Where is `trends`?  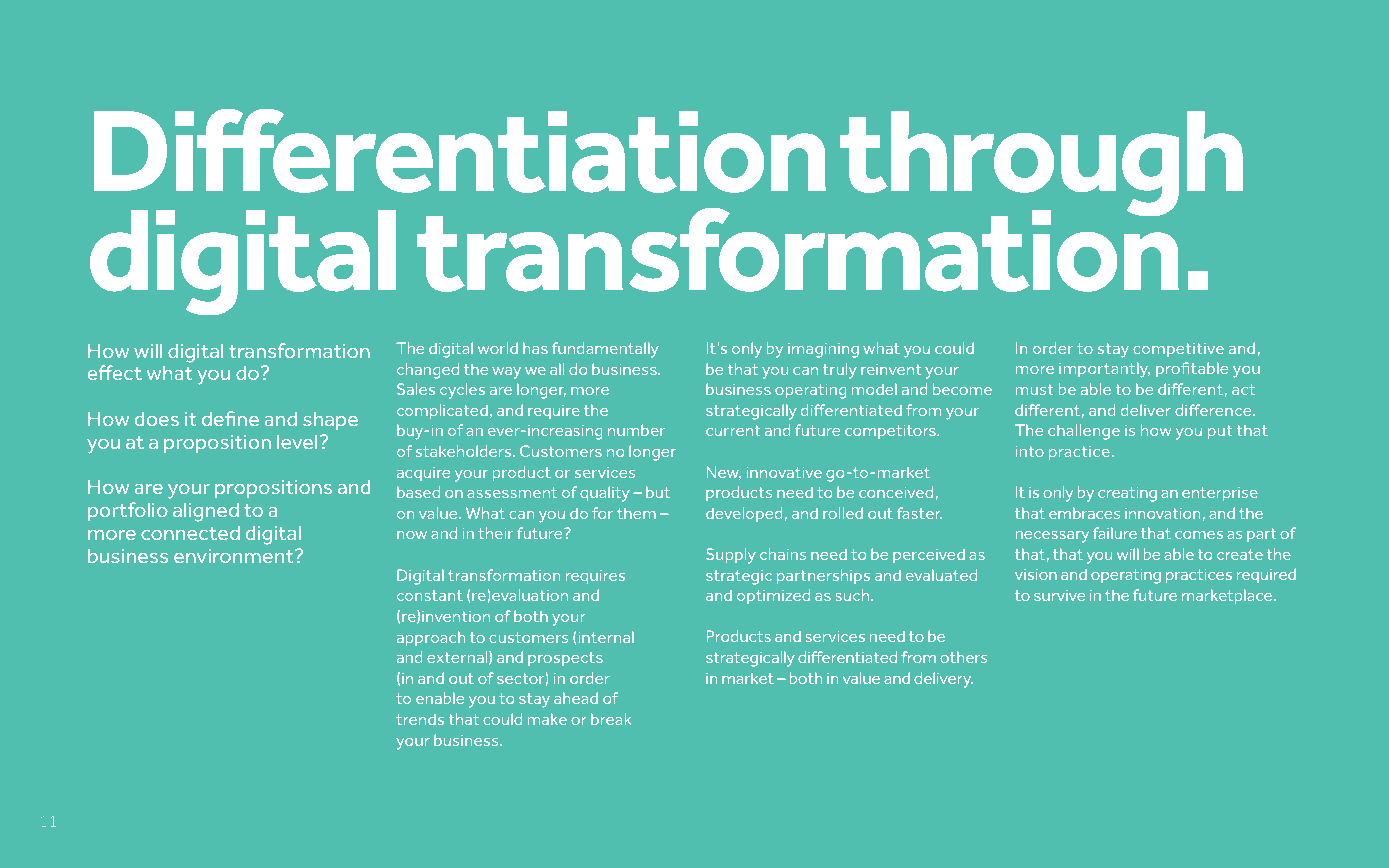 trends is located at coordinates (420, 719).
